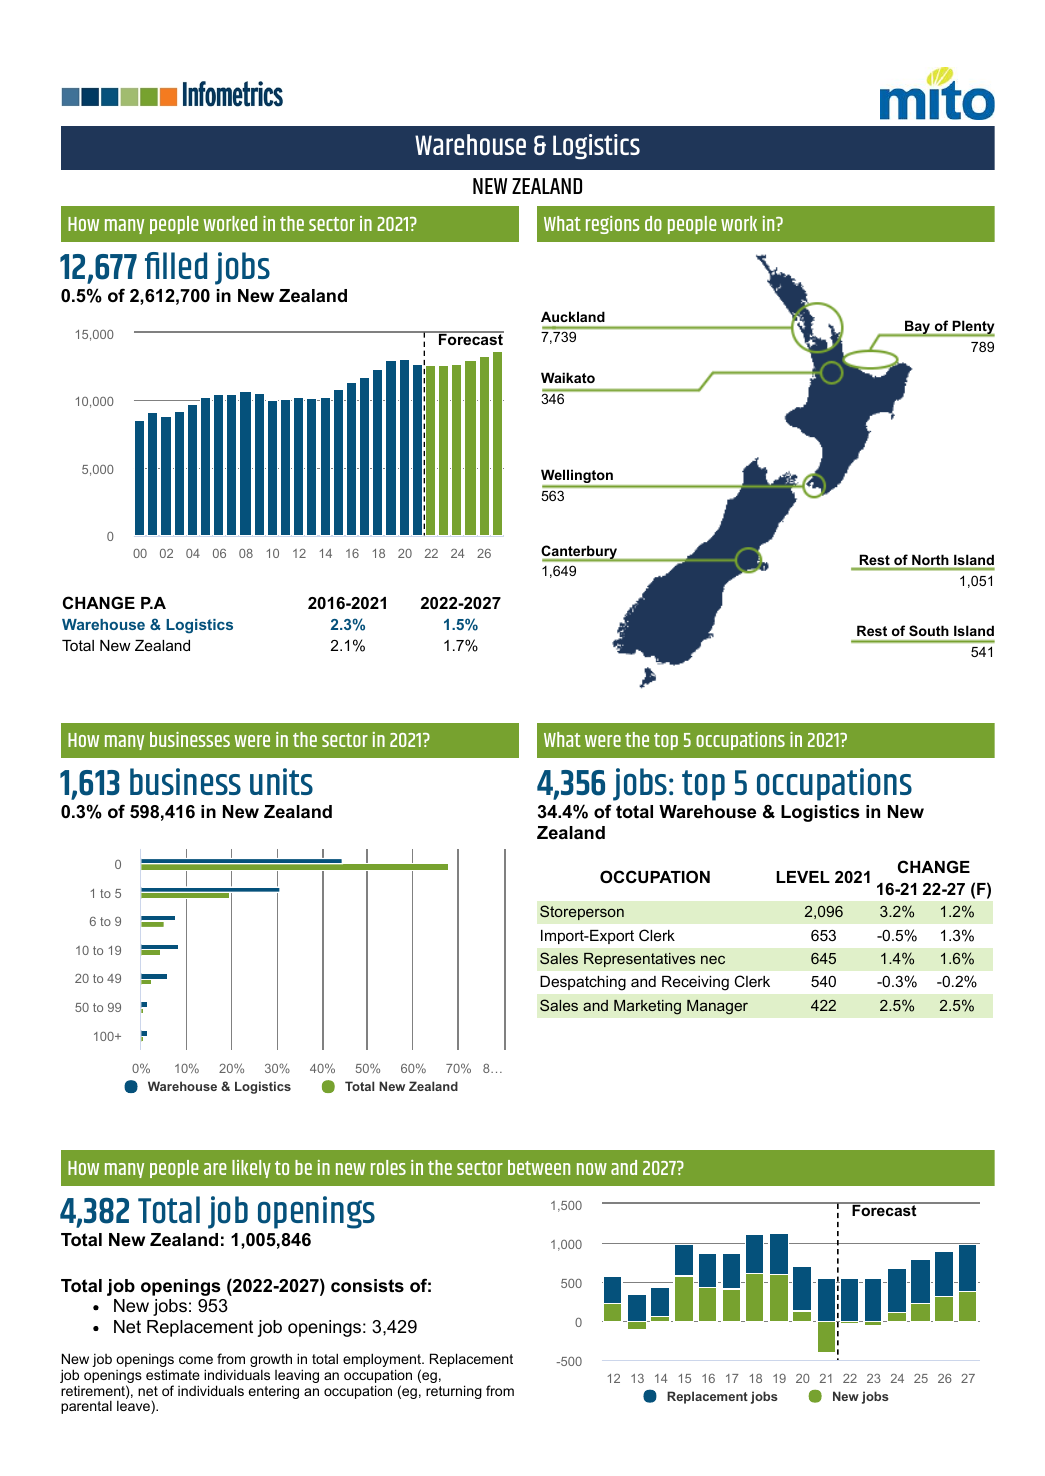 Image resolution: width=1045 pixels, height=1476 pixels. I want to click on lled, so click(185, 265).
